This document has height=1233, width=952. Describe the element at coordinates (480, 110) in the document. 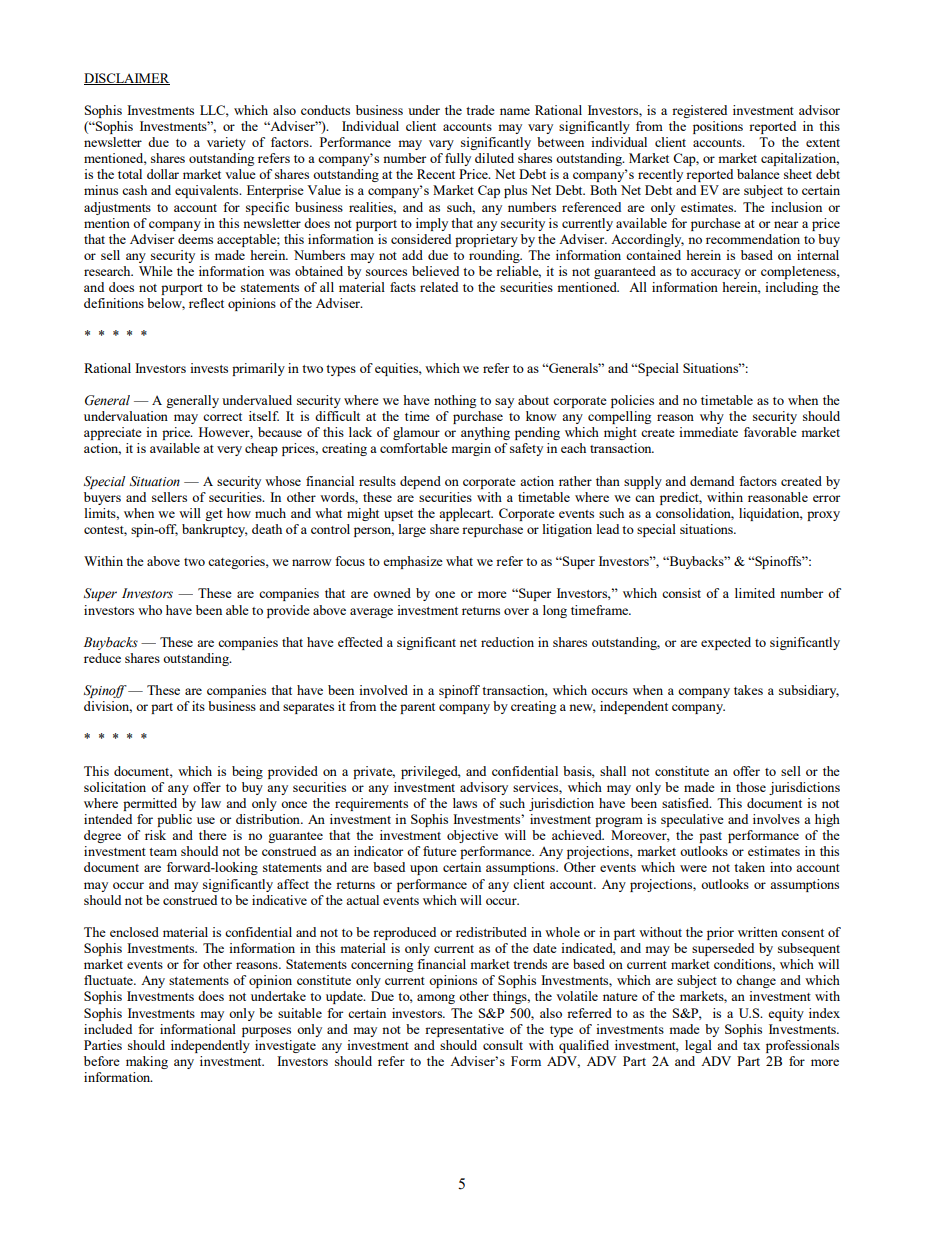

I see `trade` at that location.
